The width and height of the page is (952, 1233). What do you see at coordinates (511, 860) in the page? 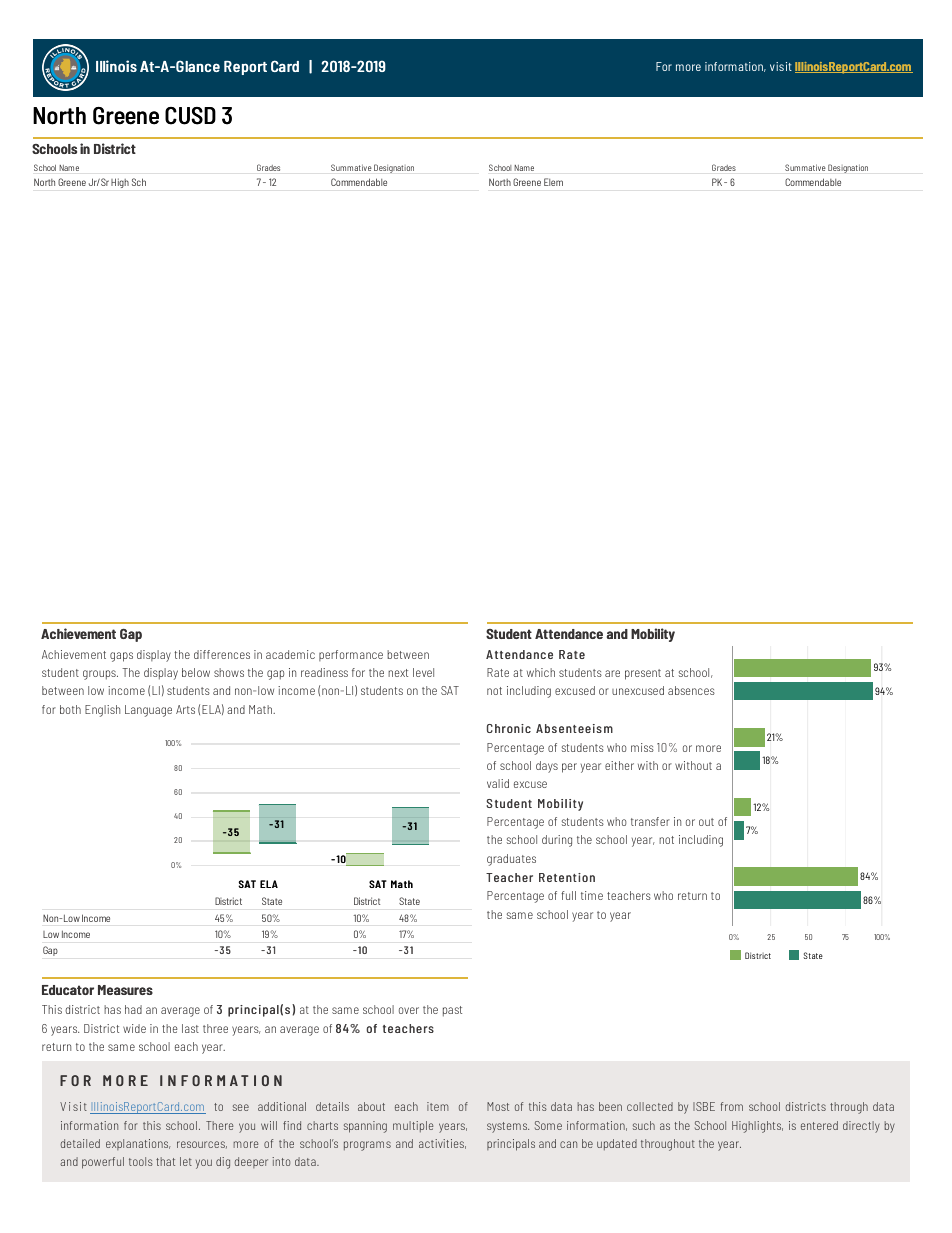
I see `graduates` at bounding box center [511, 860].
